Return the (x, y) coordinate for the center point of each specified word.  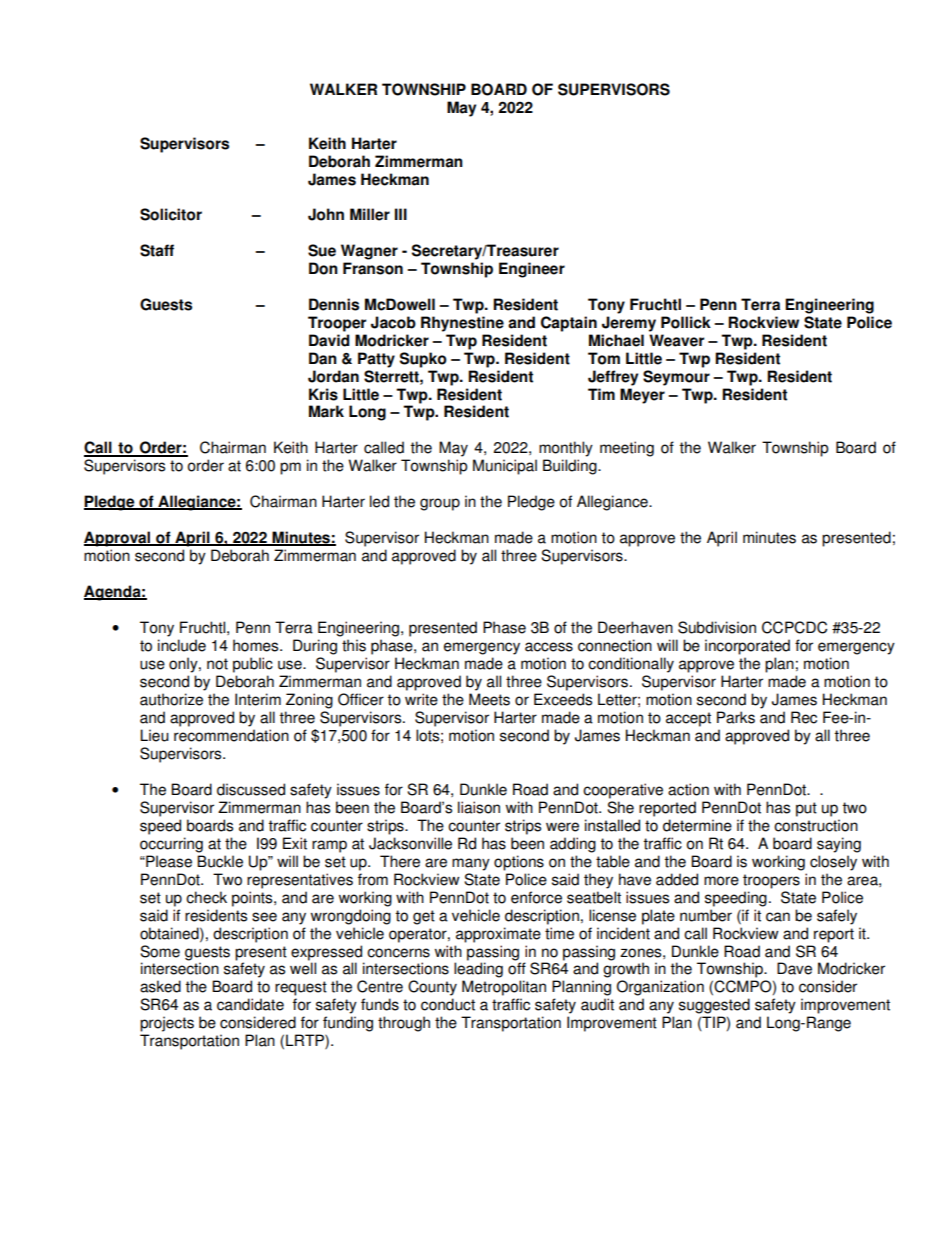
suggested (714, 1006)
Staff (157, 250)
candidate (250, 1004)
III (401, 214)
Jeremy (629, 324)
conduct (448, 1004)
